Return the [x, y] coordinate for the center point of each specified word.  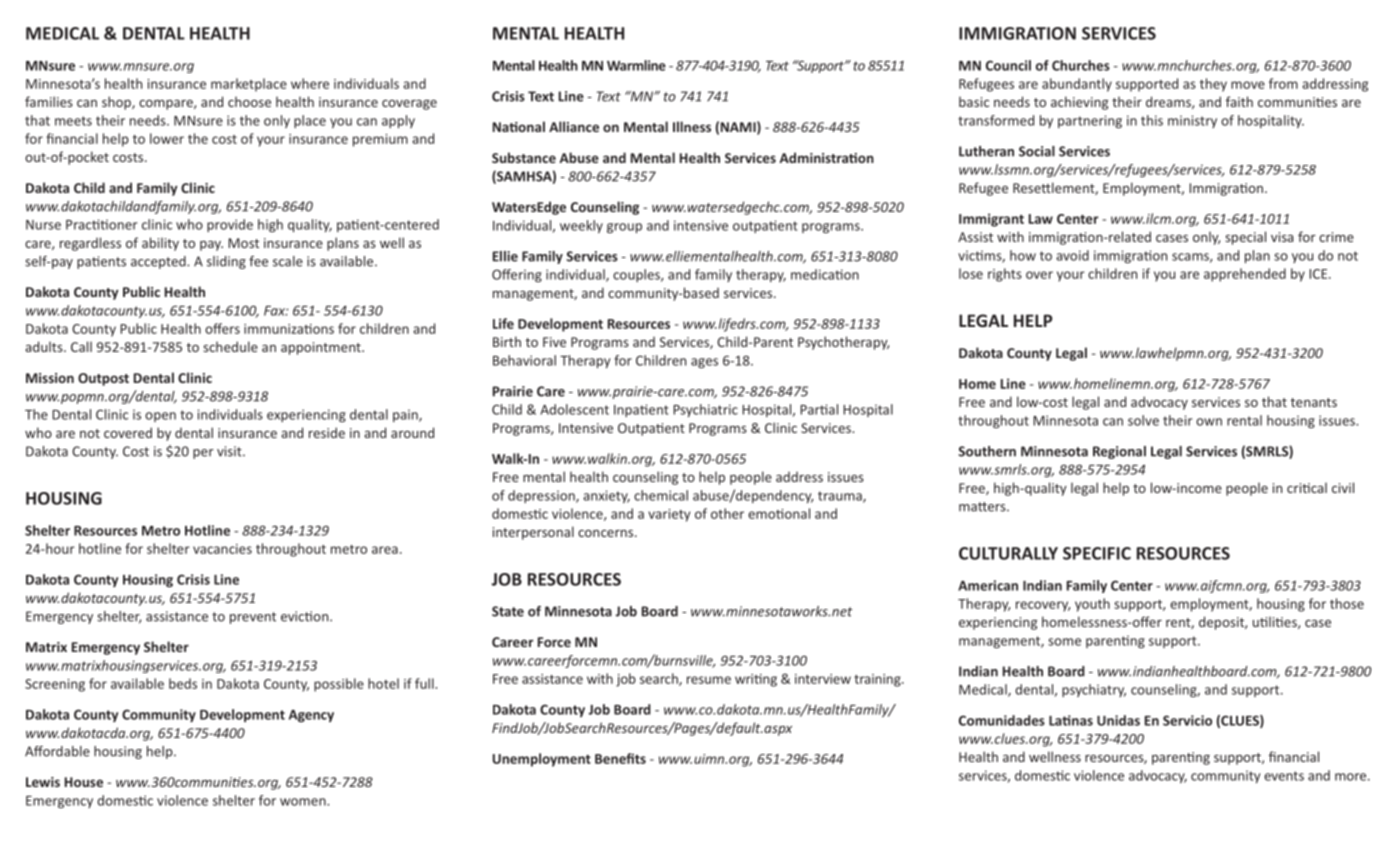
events [1284, 776]
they [1213, 85]
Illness [692, 126]
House [84, 782]
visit [230, 451]
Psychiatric [705, 410]
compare [167, 105]
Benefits [620, 758]
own [1209, 422]
